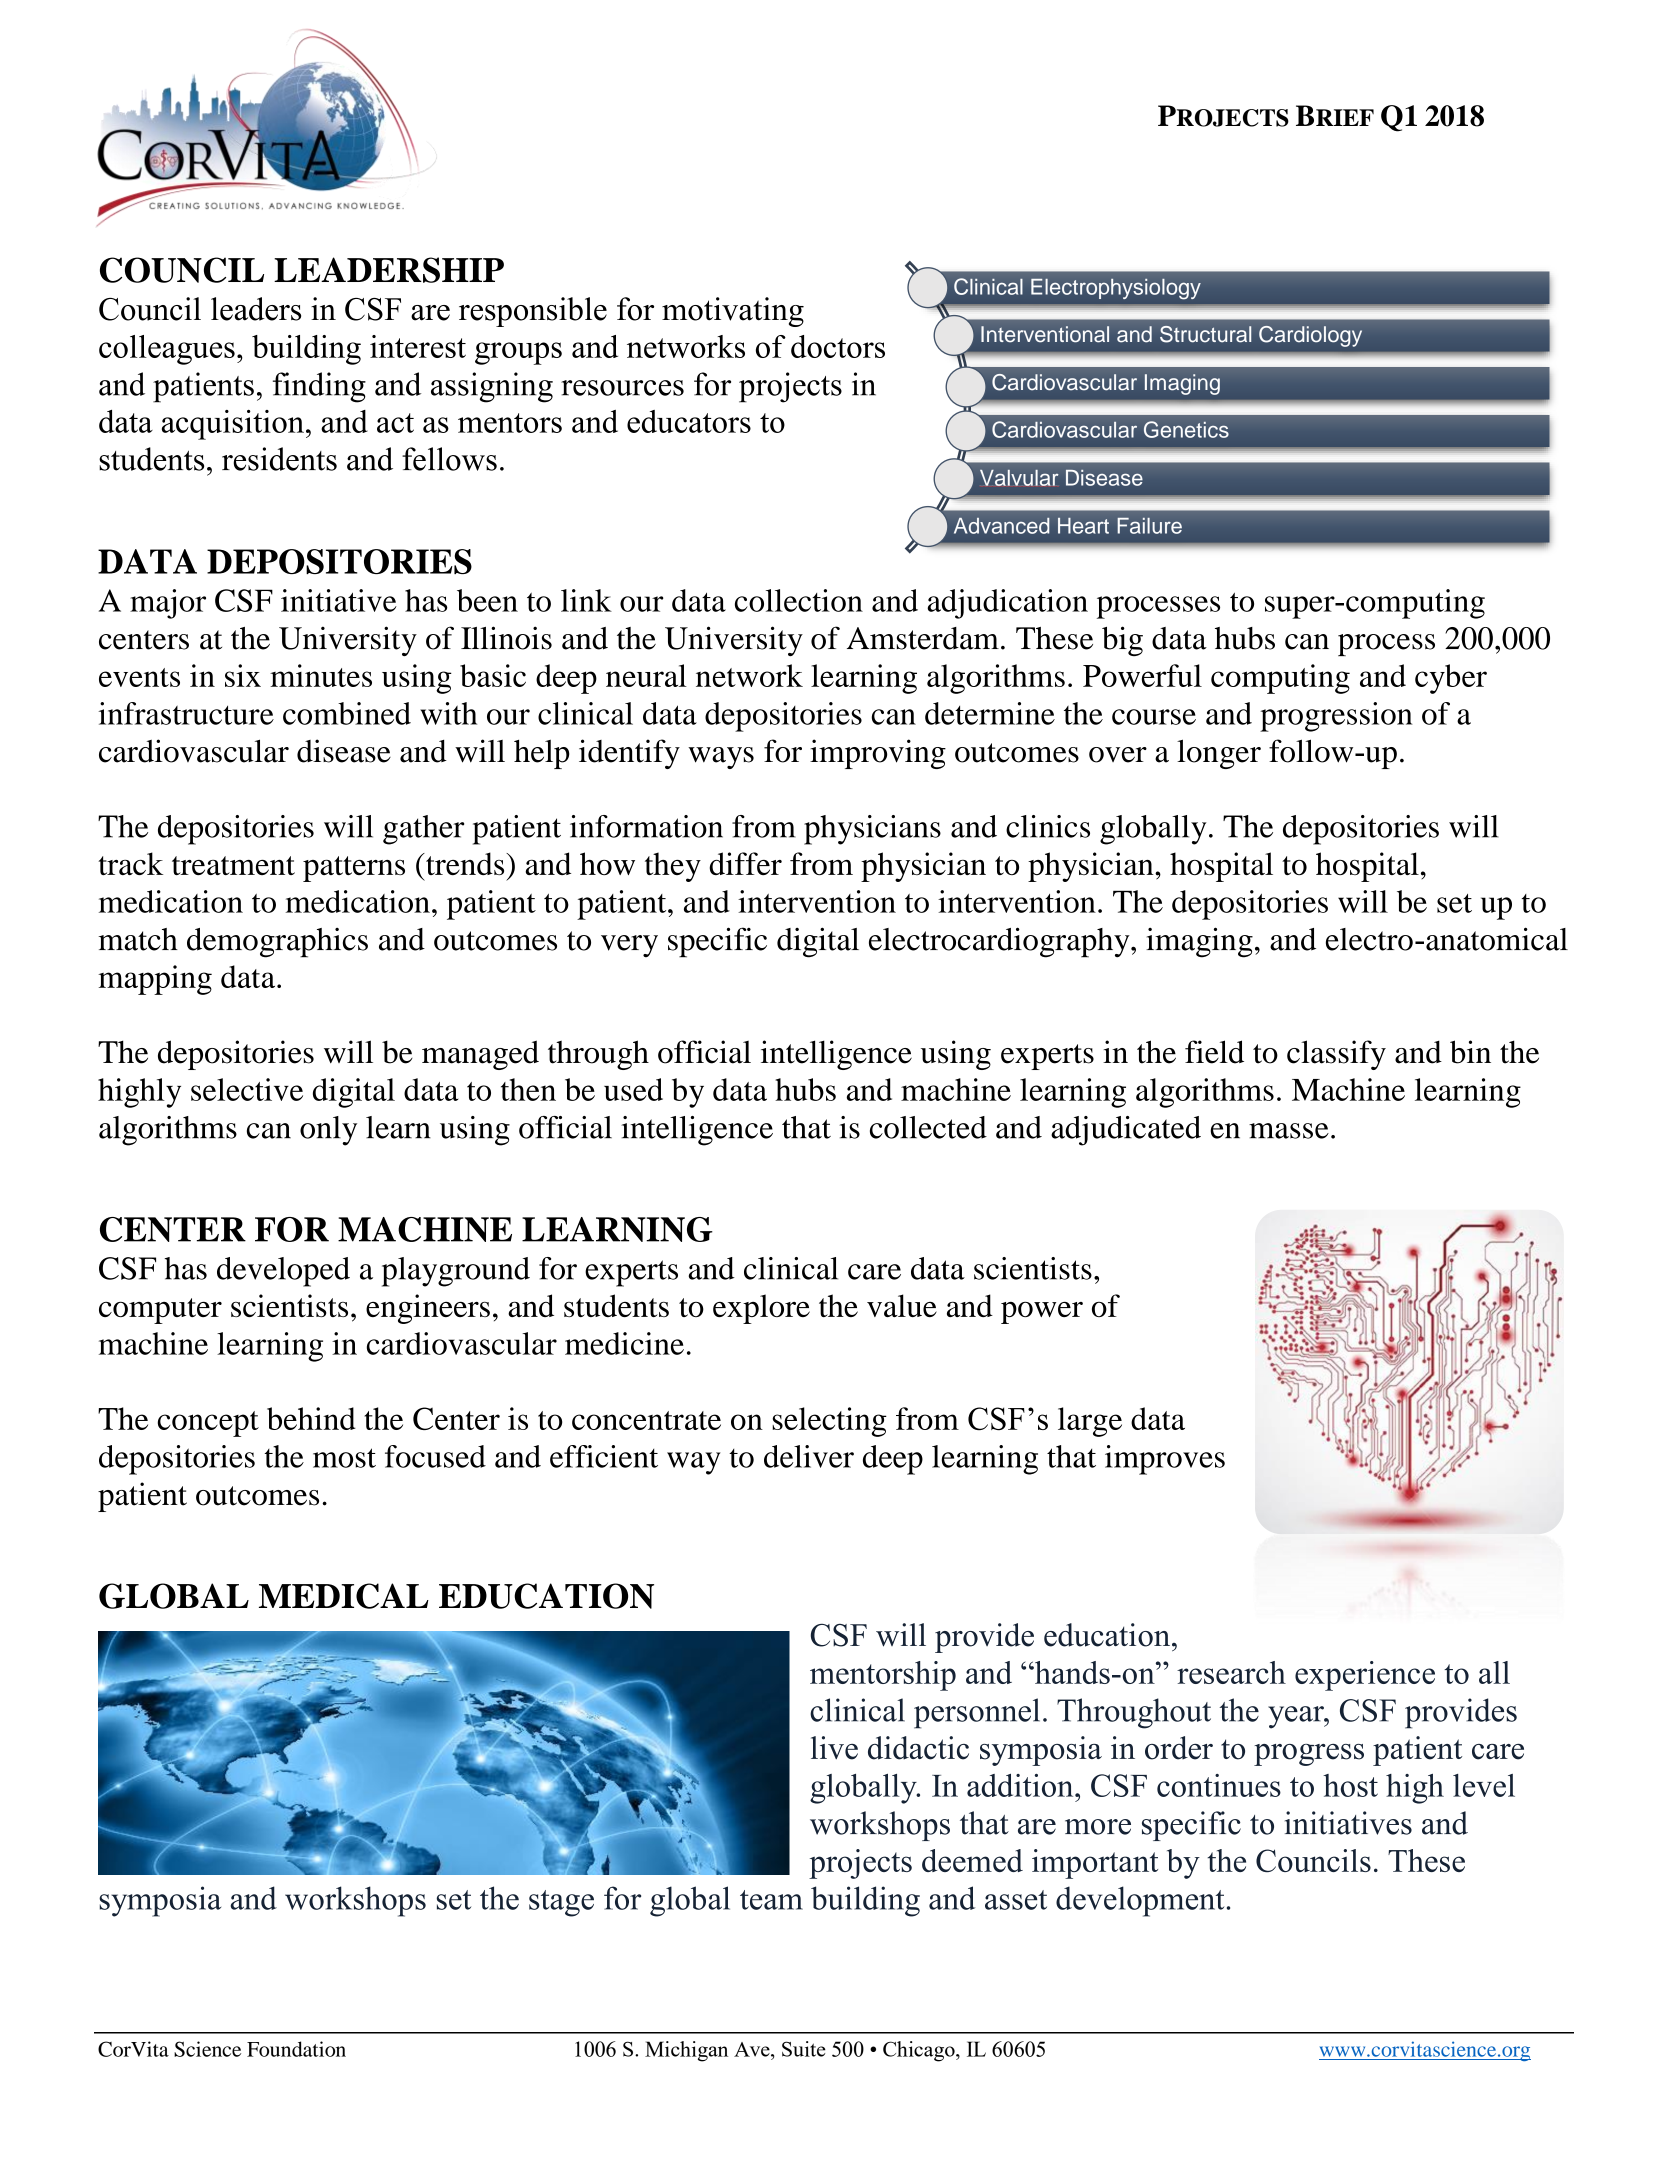  I want to click on Suite, so click(804, 2049).
